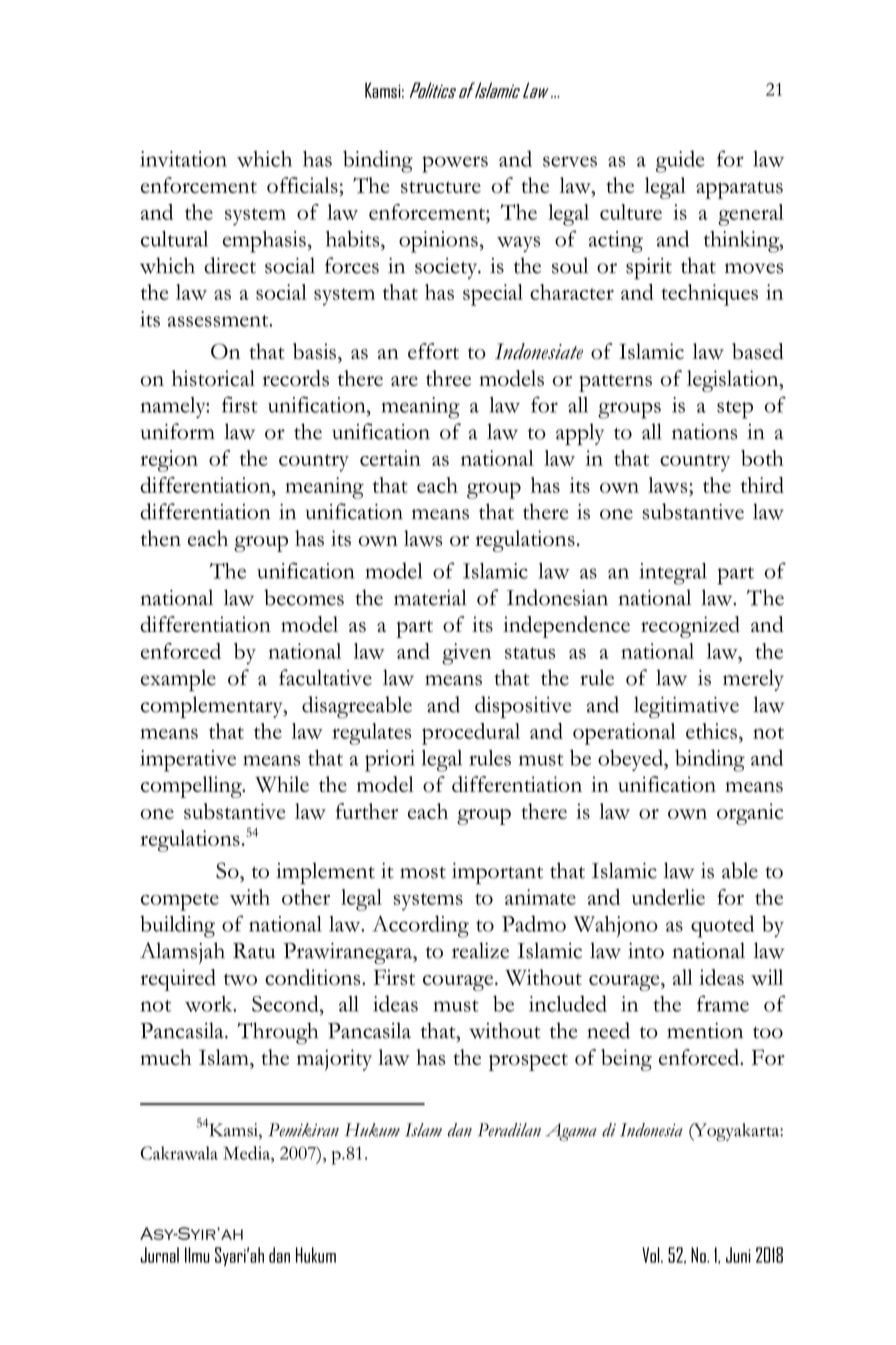  Describe the element at coordinates (213, 707) in the screenshot. I see `complementary` at that location.
